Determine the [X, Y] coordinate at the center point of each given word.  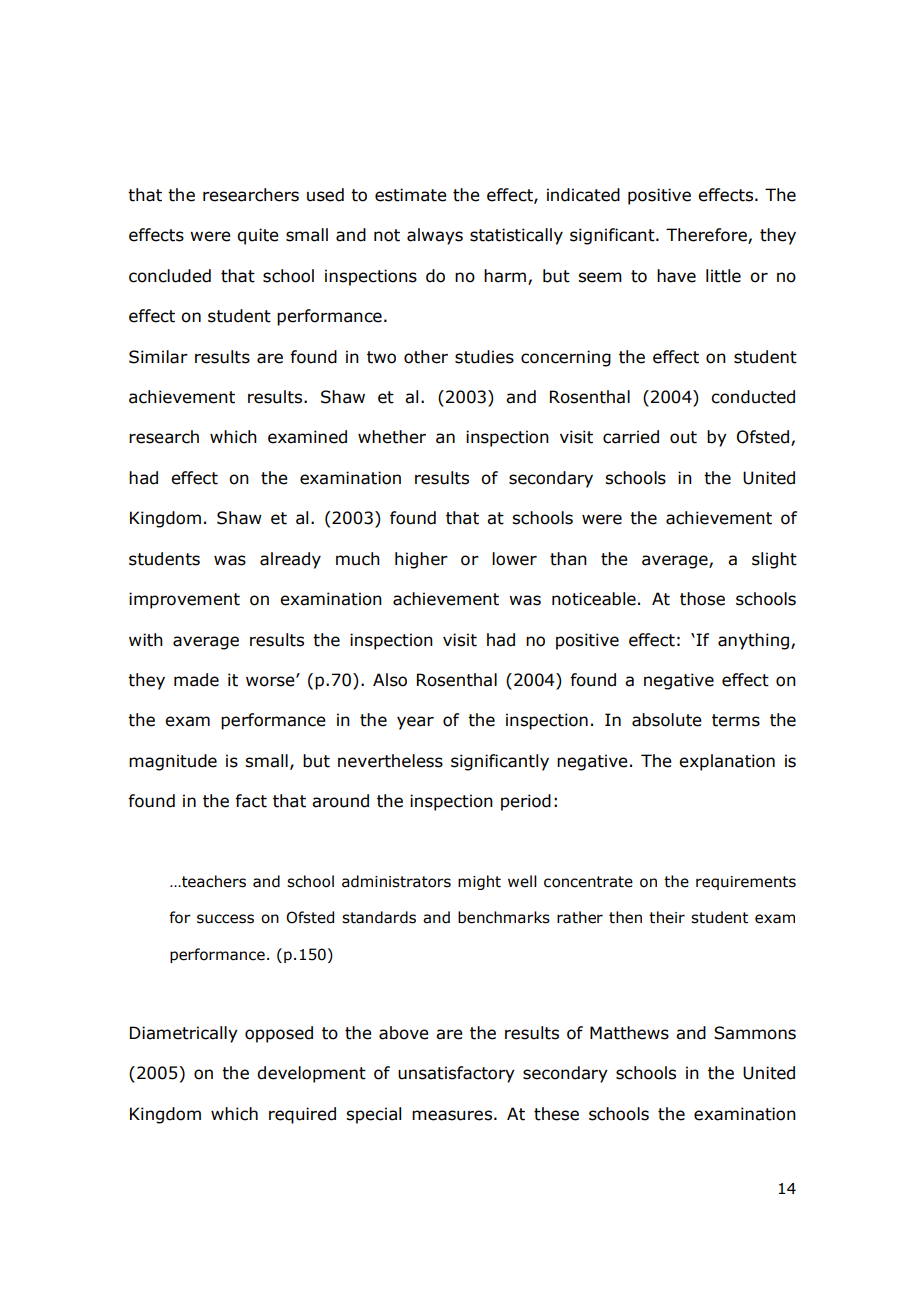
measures [452, 1115]
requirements [746, 883]
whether [392, 437]
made [196, 680]
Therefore [707, 236]
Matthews [629, 1033]
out [683, 437]
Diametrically [184, 1034]
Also [390, 680]
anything [753, 641]
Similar [158, 357]
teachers [213, 881]
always [435, 236]
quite [258, 236]
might [479, 882]
